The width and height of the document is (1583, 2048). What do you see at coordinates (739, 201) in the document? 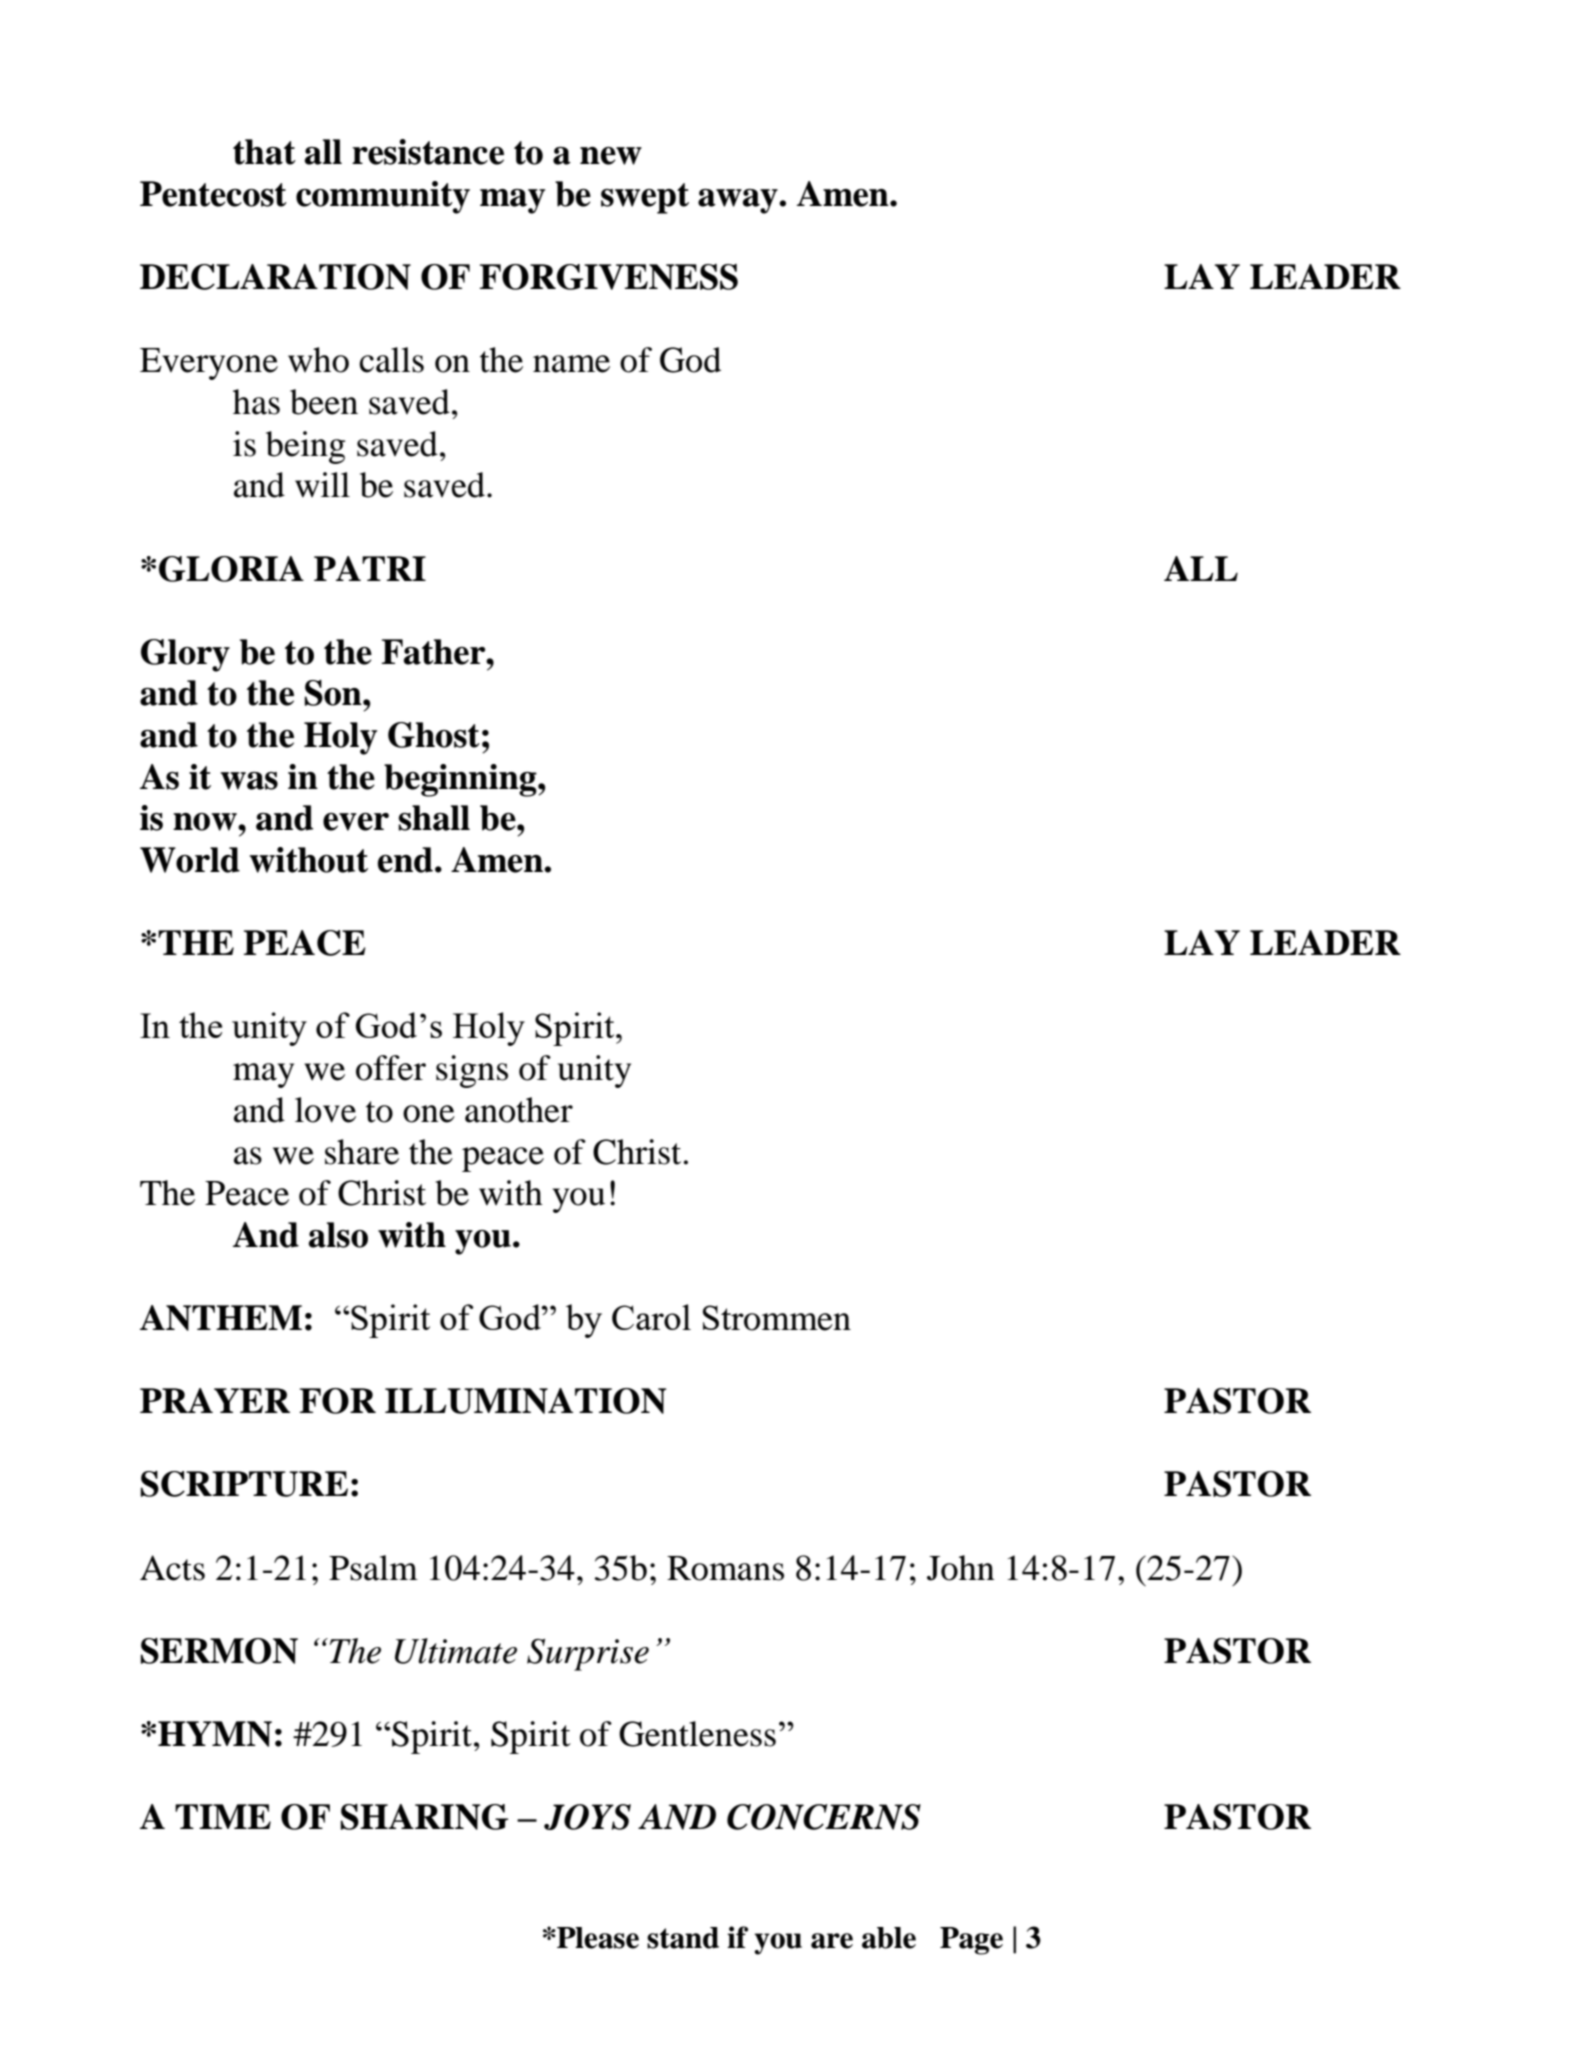
I see `away` at bounding box center [739, 201].
